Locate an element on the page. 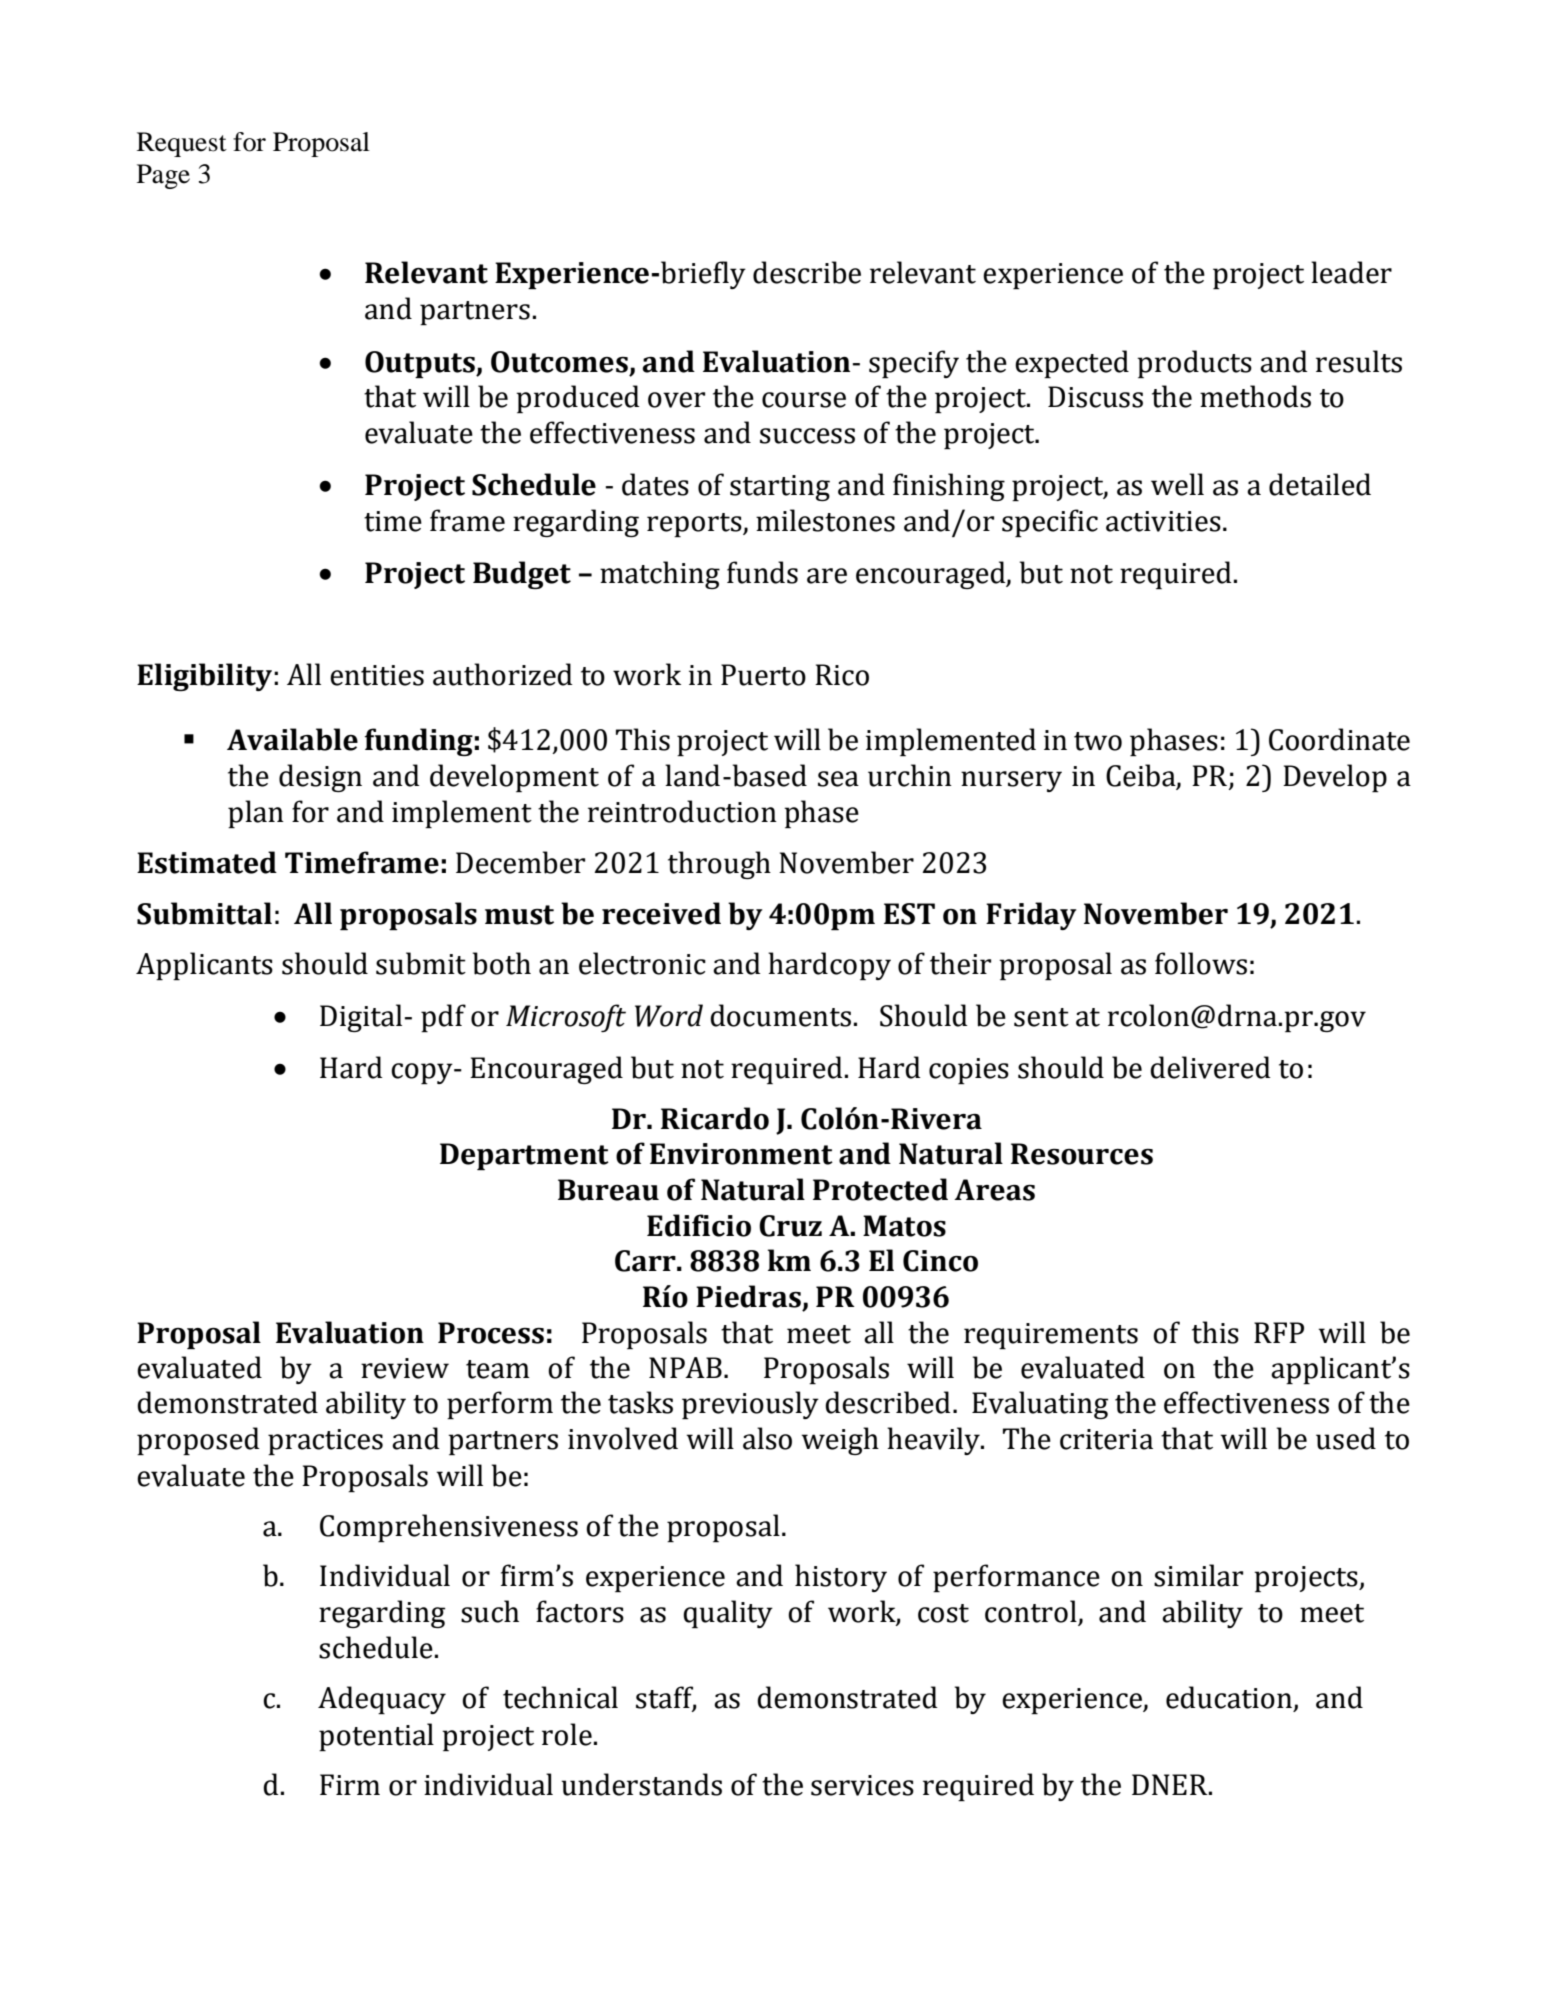  also is located at coordinates (767, 1438).
